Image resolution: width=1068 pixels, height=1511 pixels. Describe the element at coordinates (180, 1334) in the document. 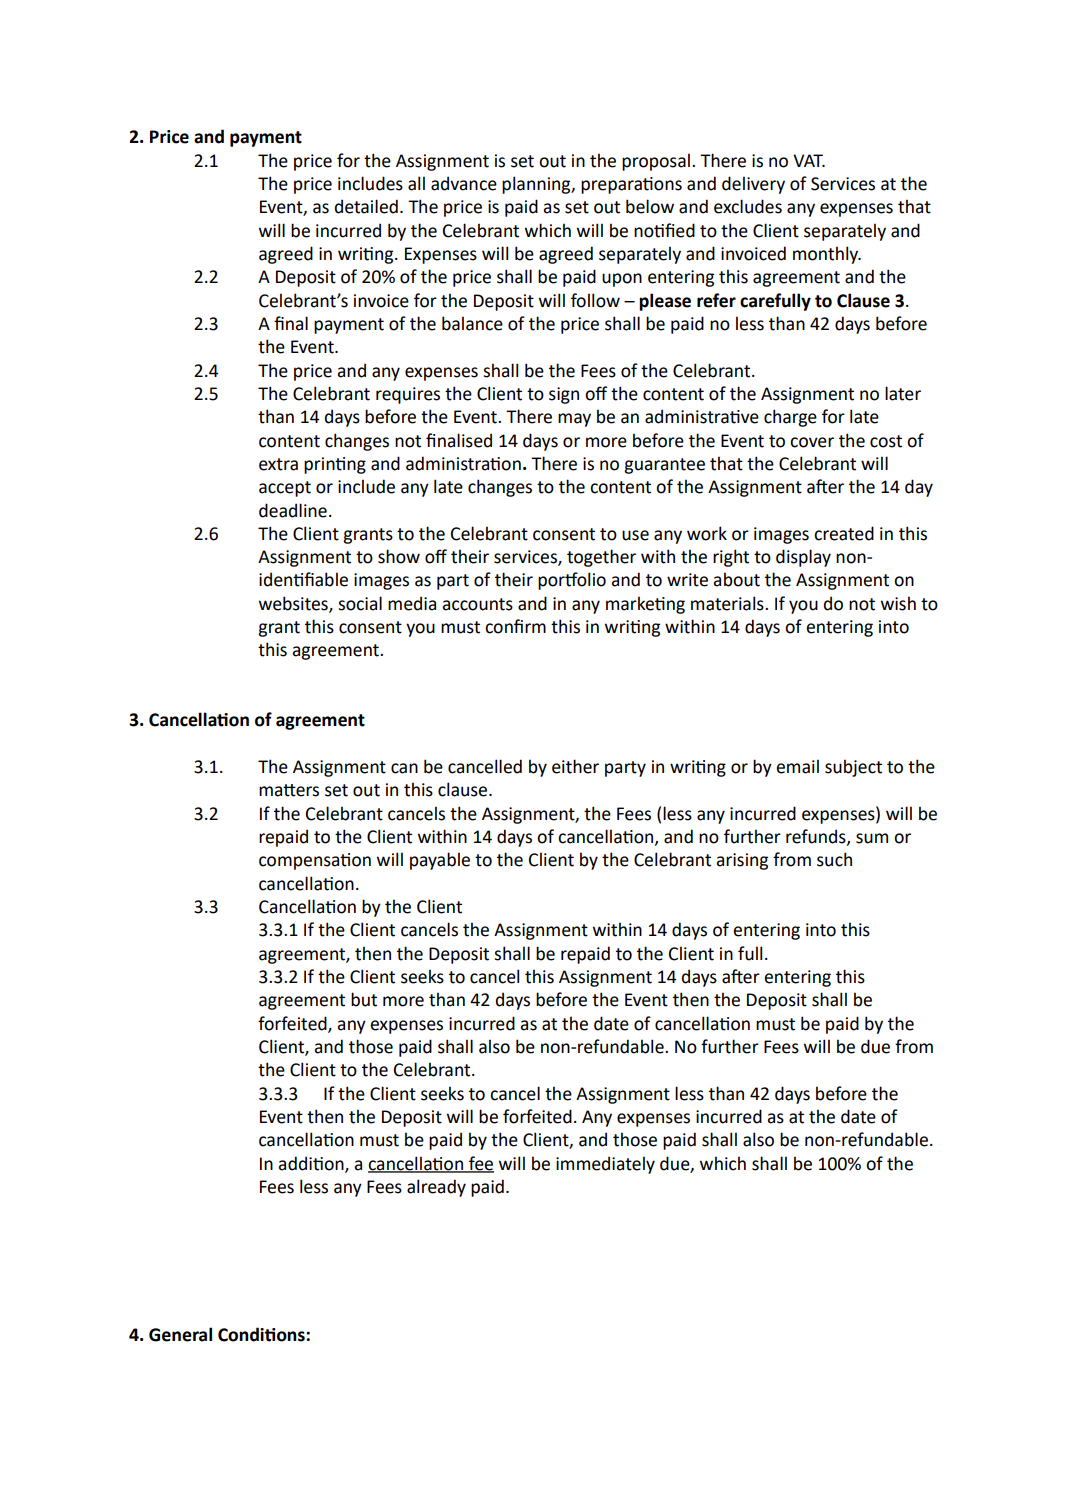

I see `General` at that location.
